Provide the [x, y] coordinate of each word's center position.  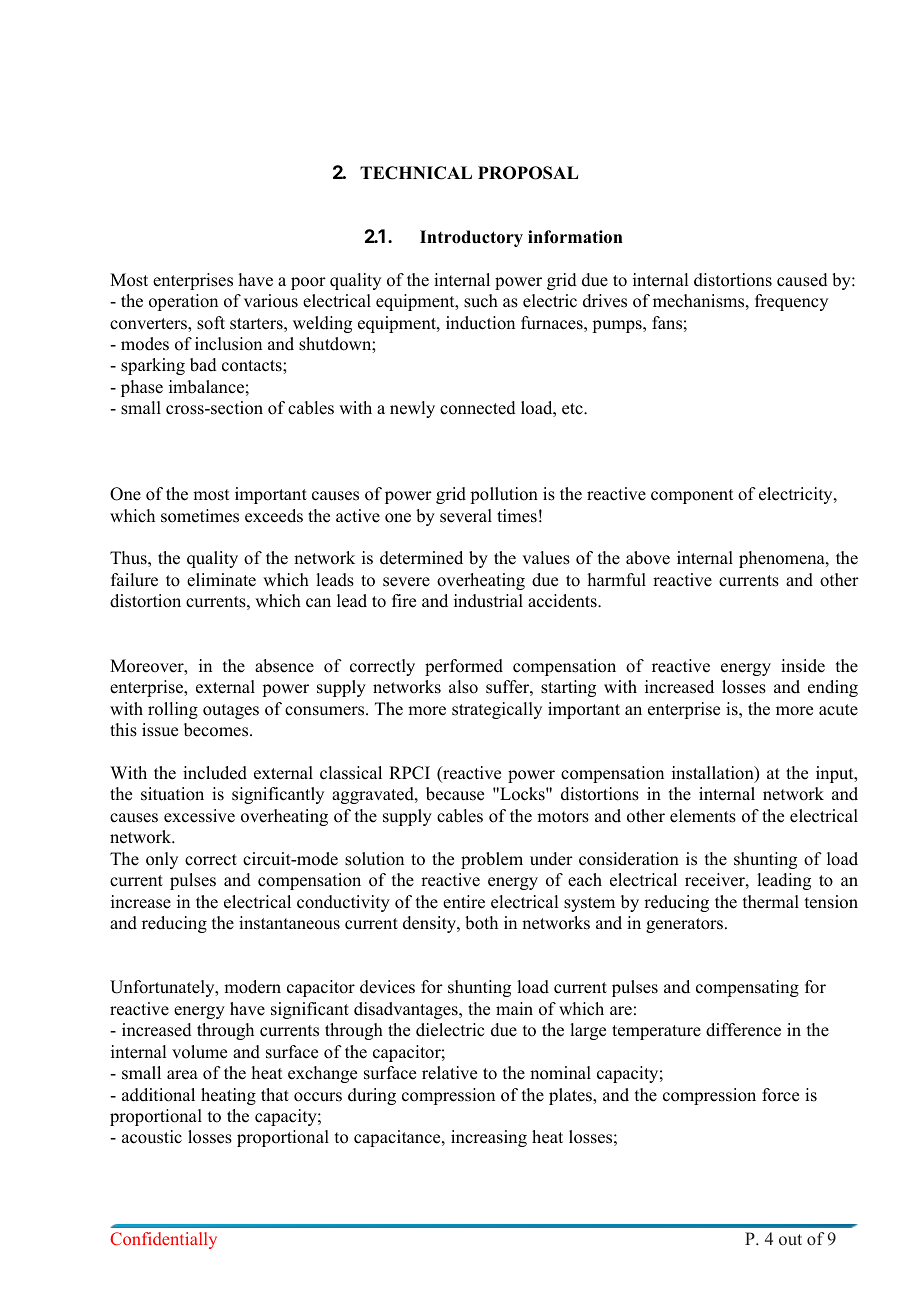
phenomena [783, 559]
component [692, 496]
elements [703, 816]
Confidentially [163, 1240]
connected [478, 408]
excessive [199, 816]
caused [802, 280]
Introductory [471, 238]
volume [199, 1052]
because [455, 794]
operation [183, 302]
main [514, 1008]
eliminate [221, 580]
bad [203, 365]
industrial [488, 601]
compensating [747, 988]
